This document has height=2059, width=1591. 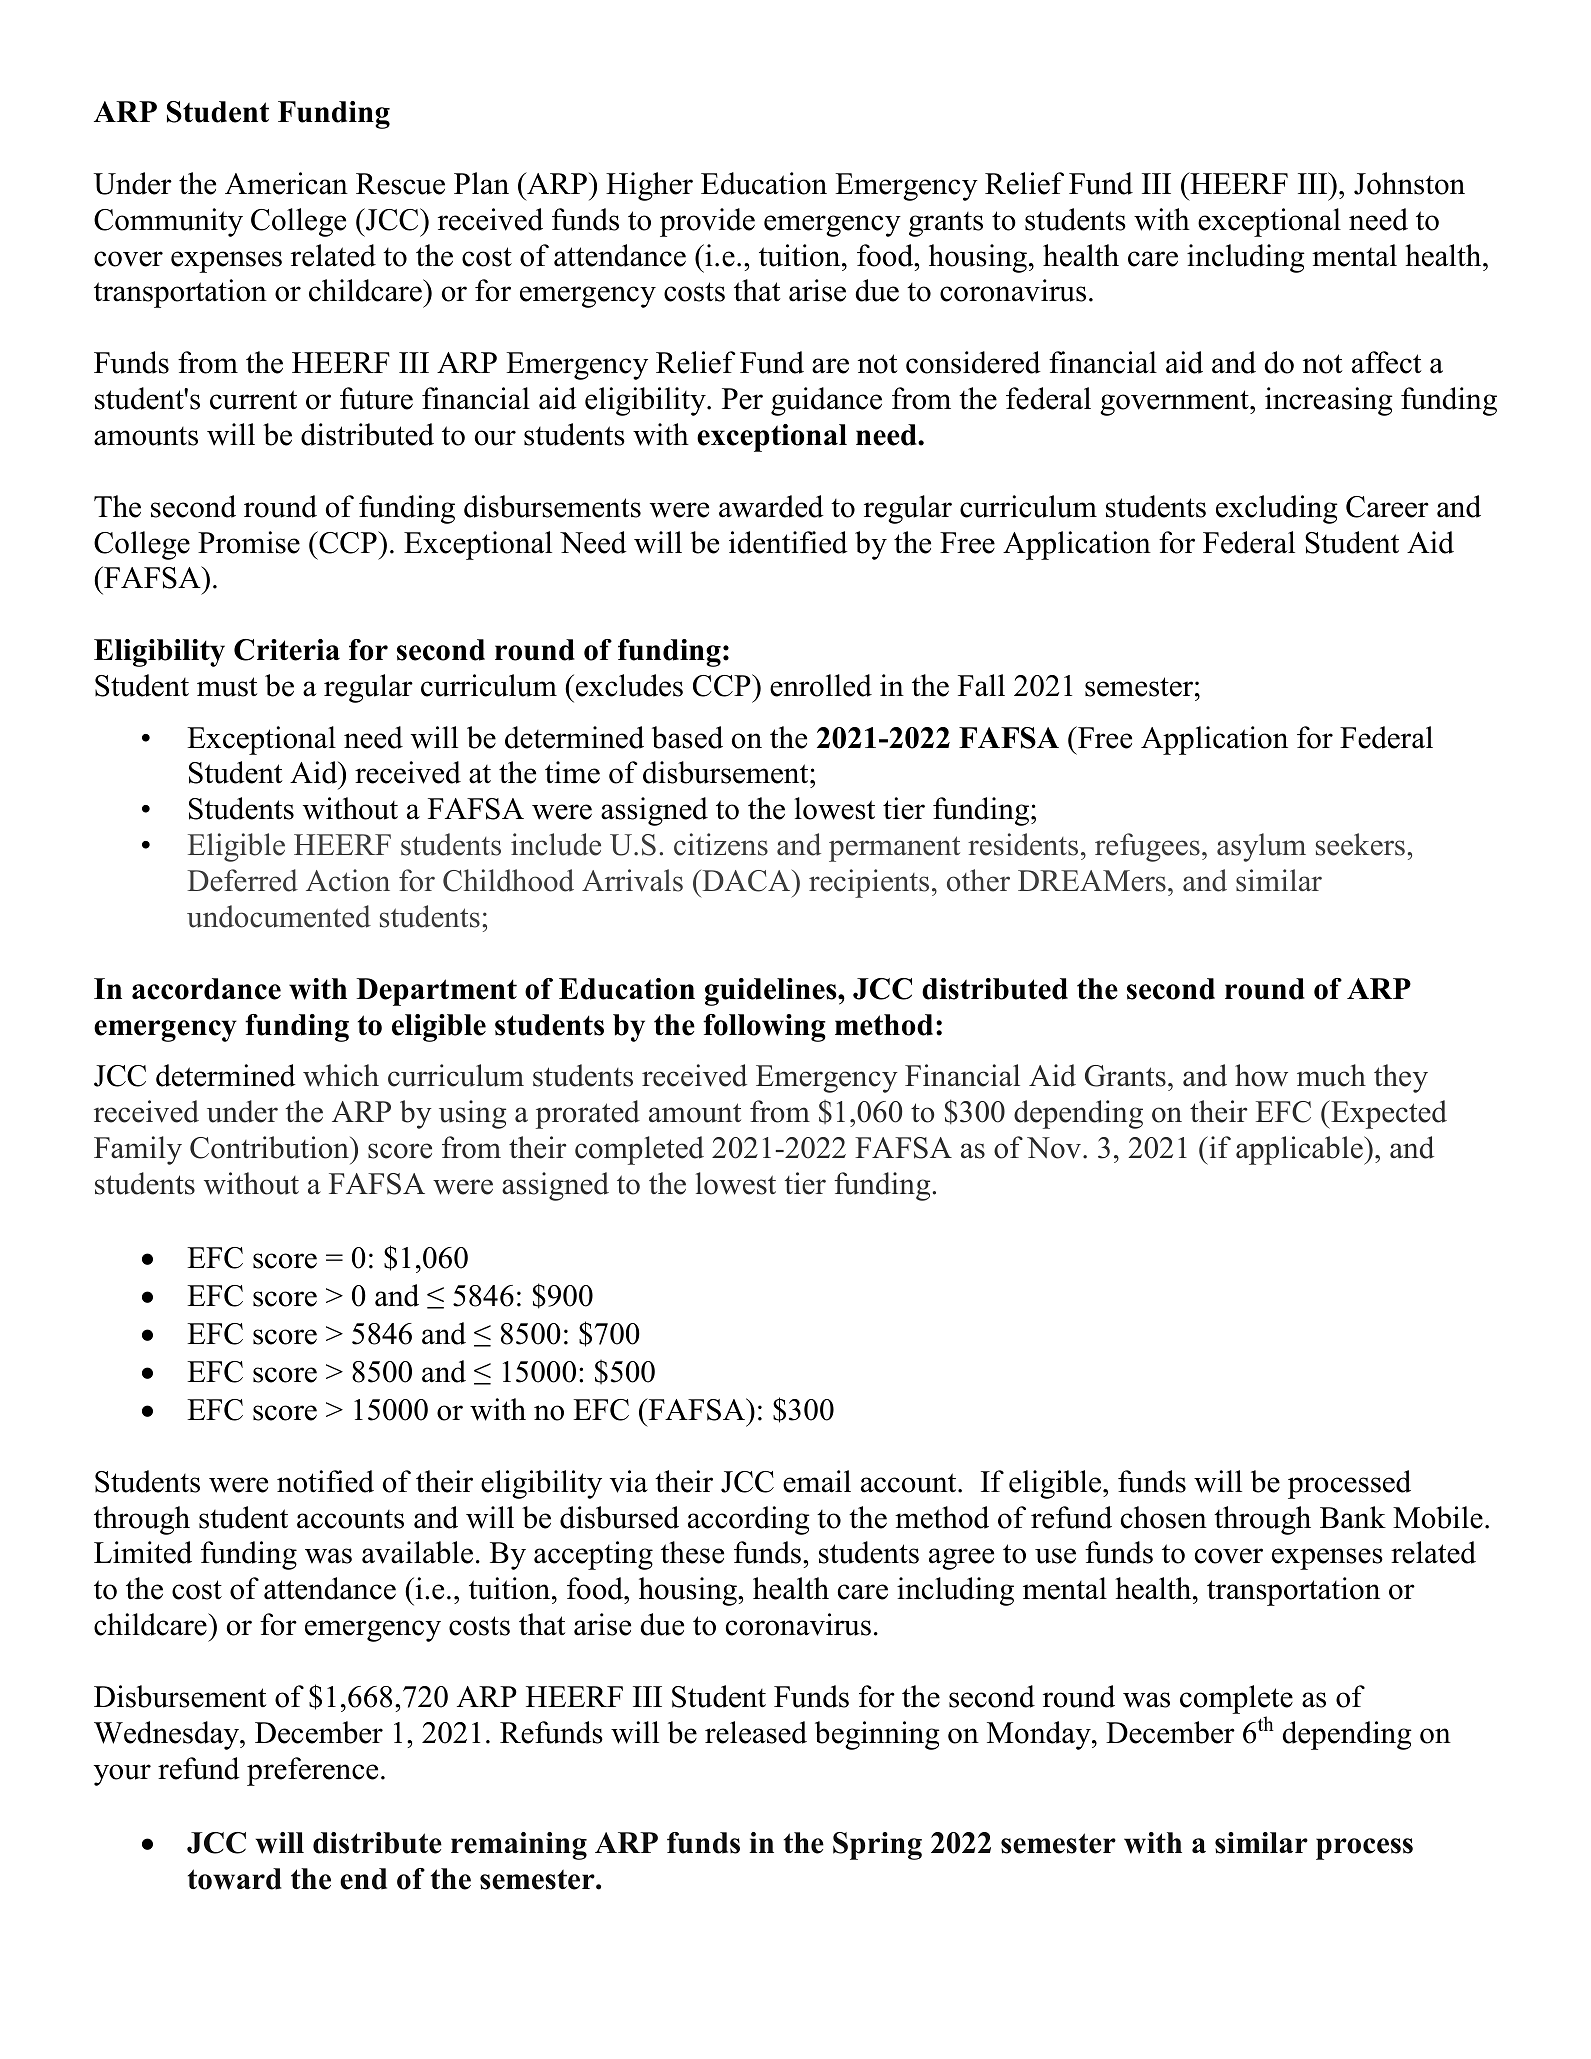 I want to click on which, so click(x=341, y=1075).
